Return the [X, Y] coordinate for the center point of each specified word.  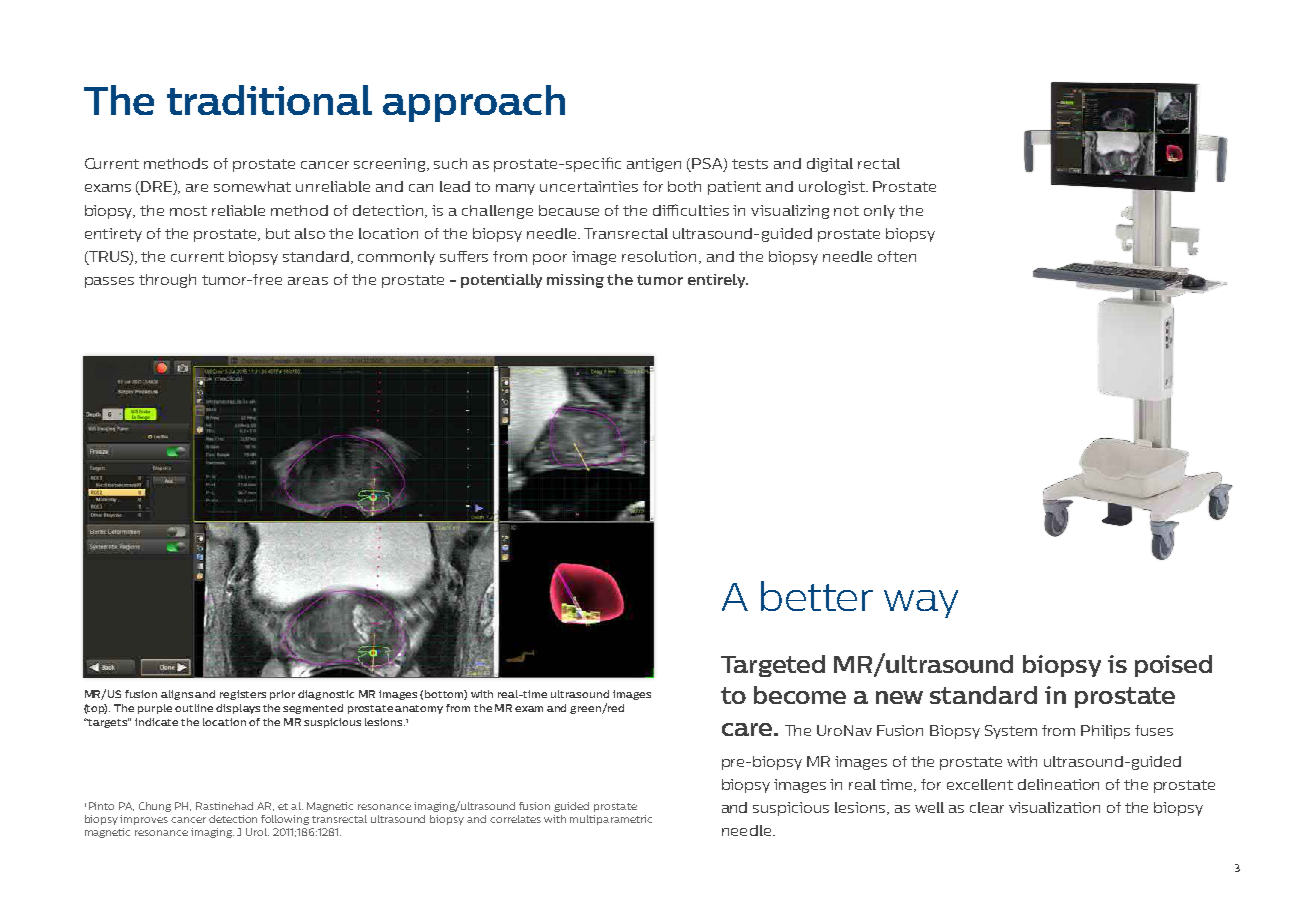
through [167, 281]
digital [830, 165]
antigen [654, 165]
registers [243, 695]
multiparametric [611, 820]
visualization [1054, 807]
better [817, 596]
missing [575, 281]
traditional [269, 100]
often [897, 256]
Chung [155, 807]
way [921, 604]
